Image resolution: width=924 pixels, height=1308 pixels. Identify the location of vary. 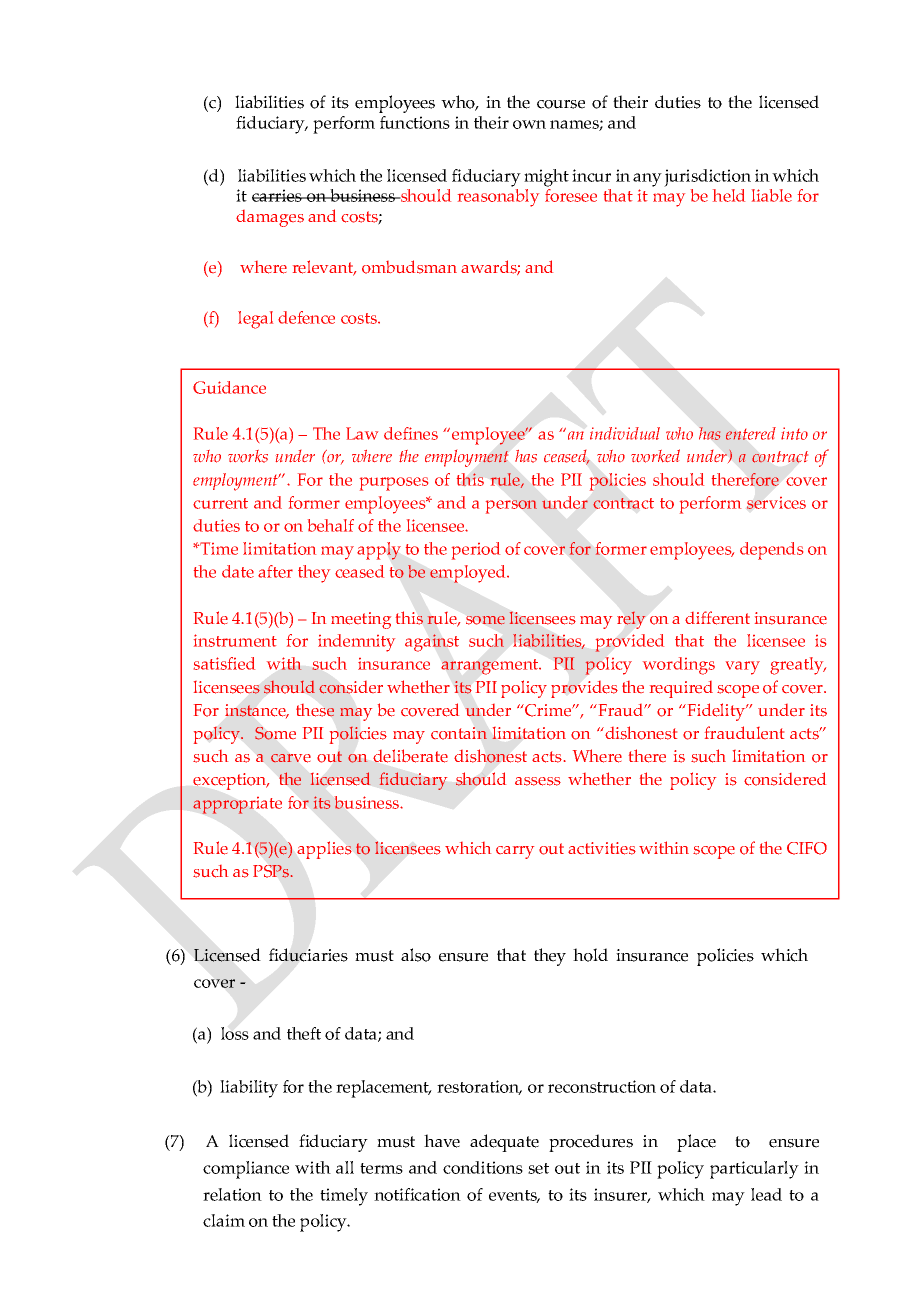
(743, 668).
